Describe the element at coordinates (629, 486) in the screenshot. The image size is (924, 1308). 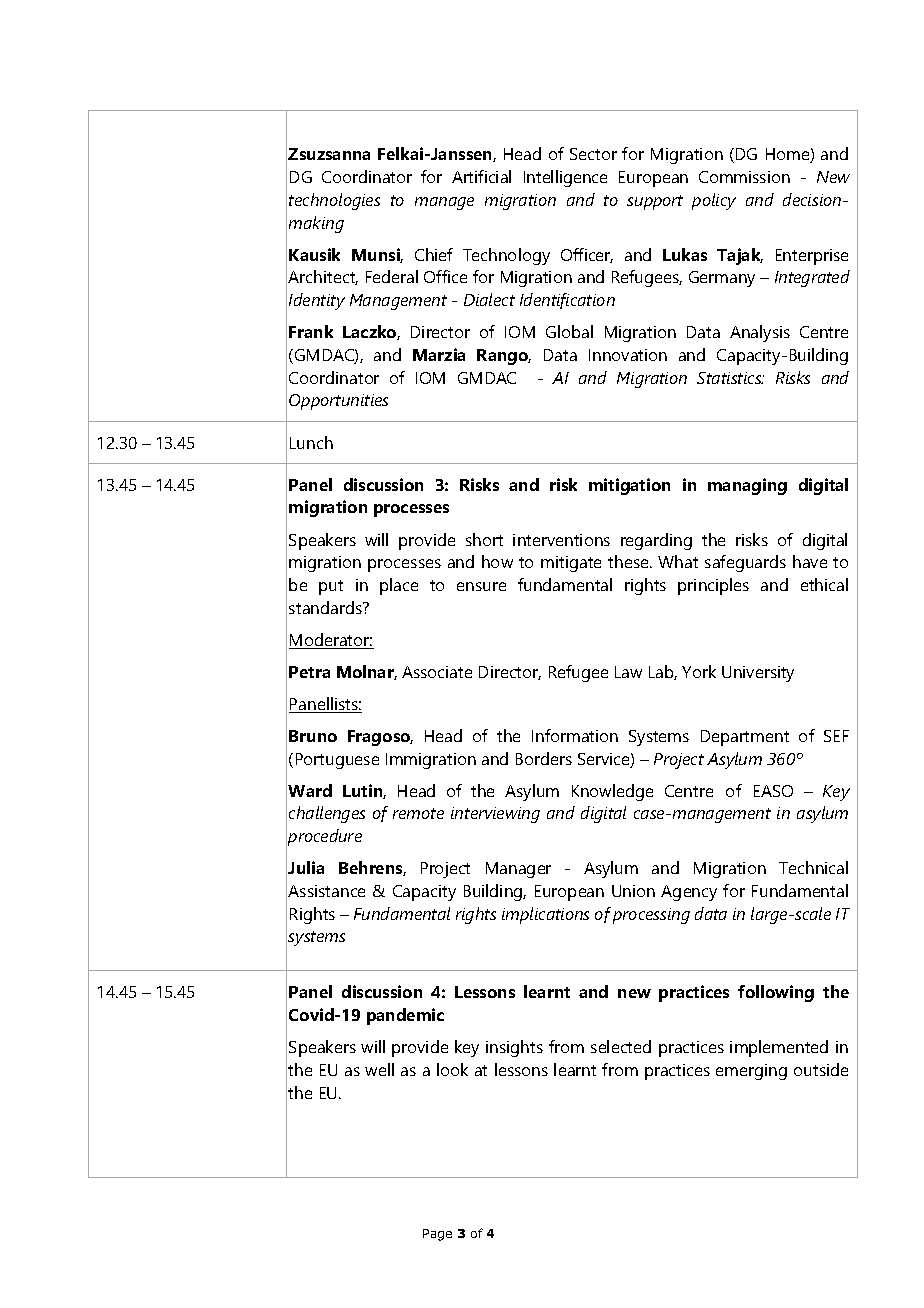
I see `mitigation` at that location.
